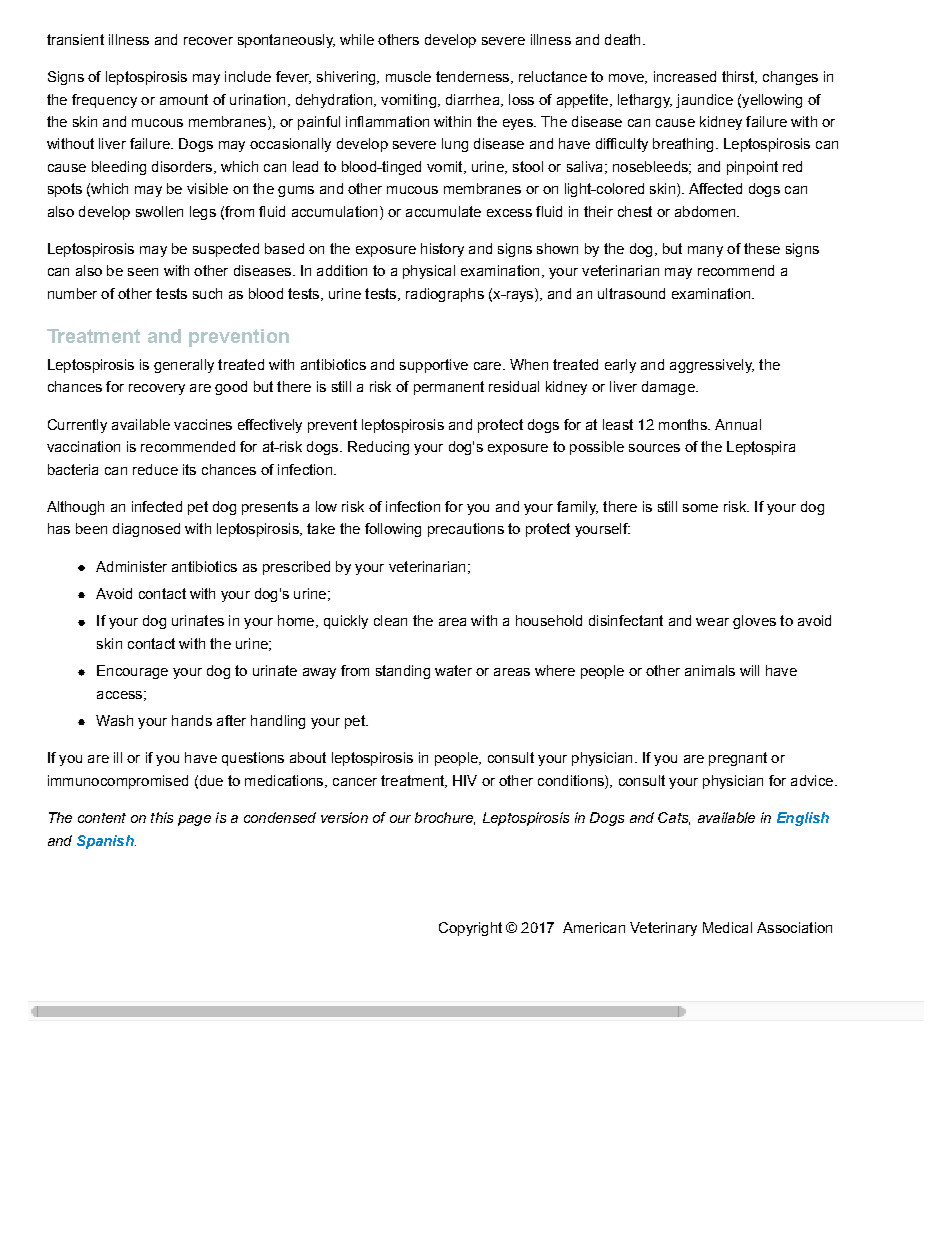  What do you see at coordinates (408, 76) in the document?
I see `muscle` at bounding box center [408, 76].
